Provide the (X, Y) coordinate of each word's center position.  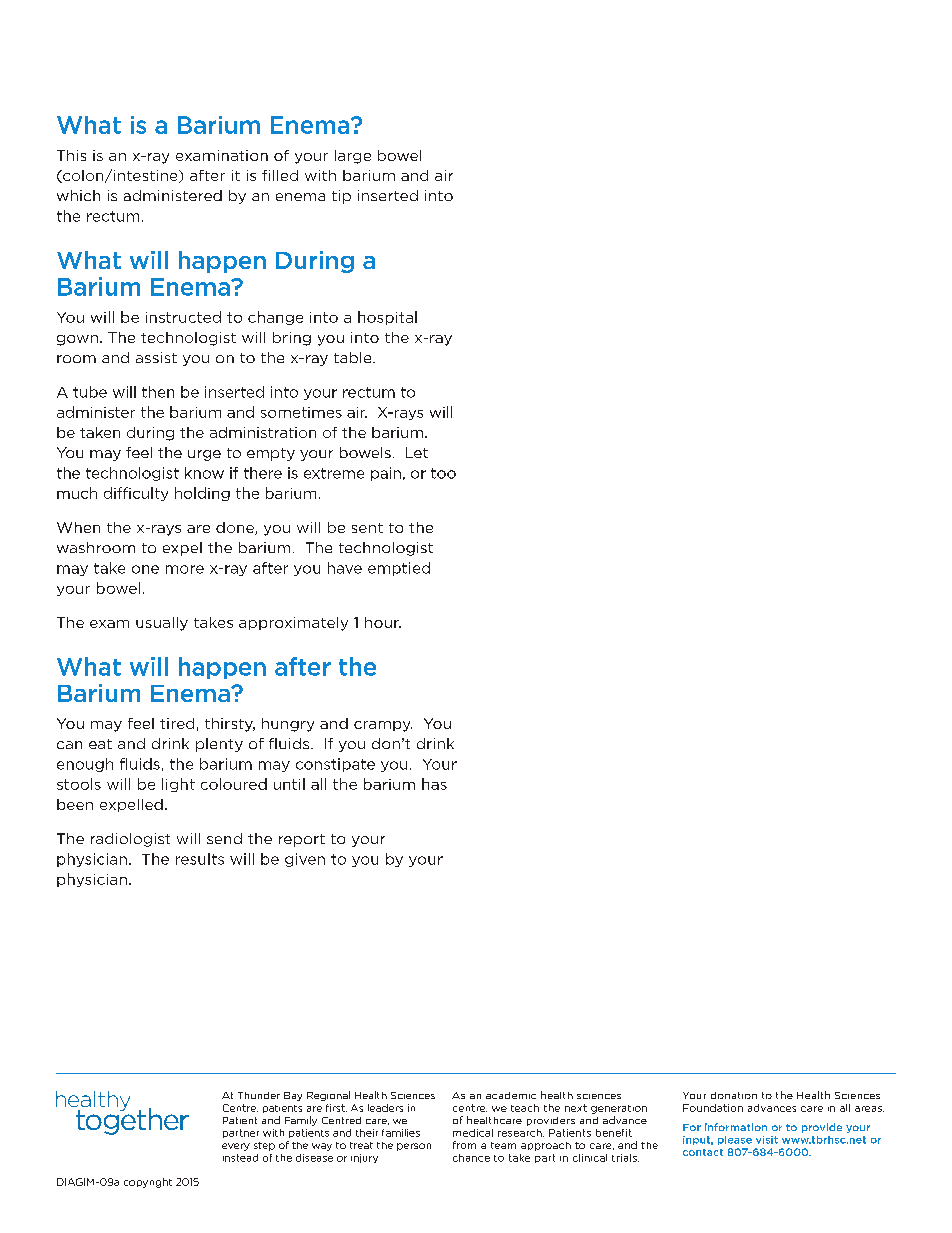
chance (471, 1158)
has (434, 784)
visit (767, 1140)
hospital (387, 318)
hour (383, 622)
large (353, 157)
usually (162, 624)
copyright (148, 1183)
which (78, 195)
